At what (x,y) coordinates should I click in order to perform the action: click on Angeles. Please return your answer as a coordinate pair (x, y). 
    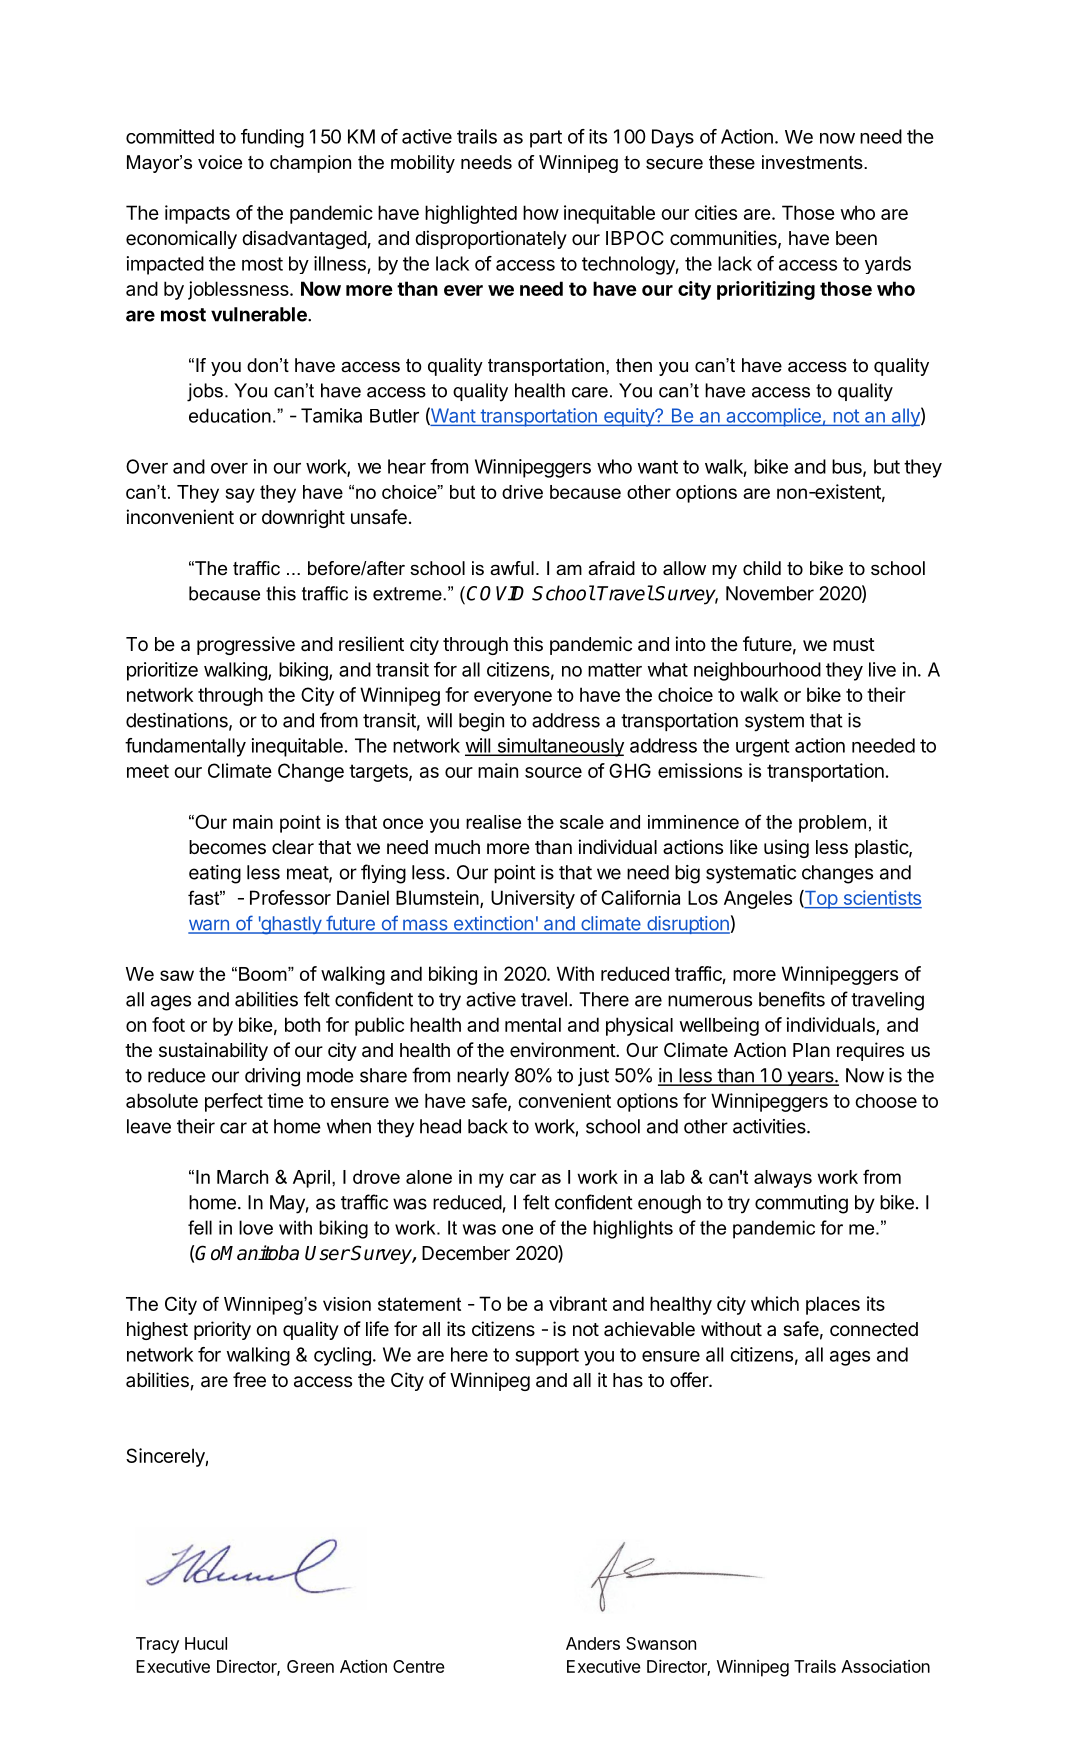
    Looking at the image, I should click on (758, 899).
